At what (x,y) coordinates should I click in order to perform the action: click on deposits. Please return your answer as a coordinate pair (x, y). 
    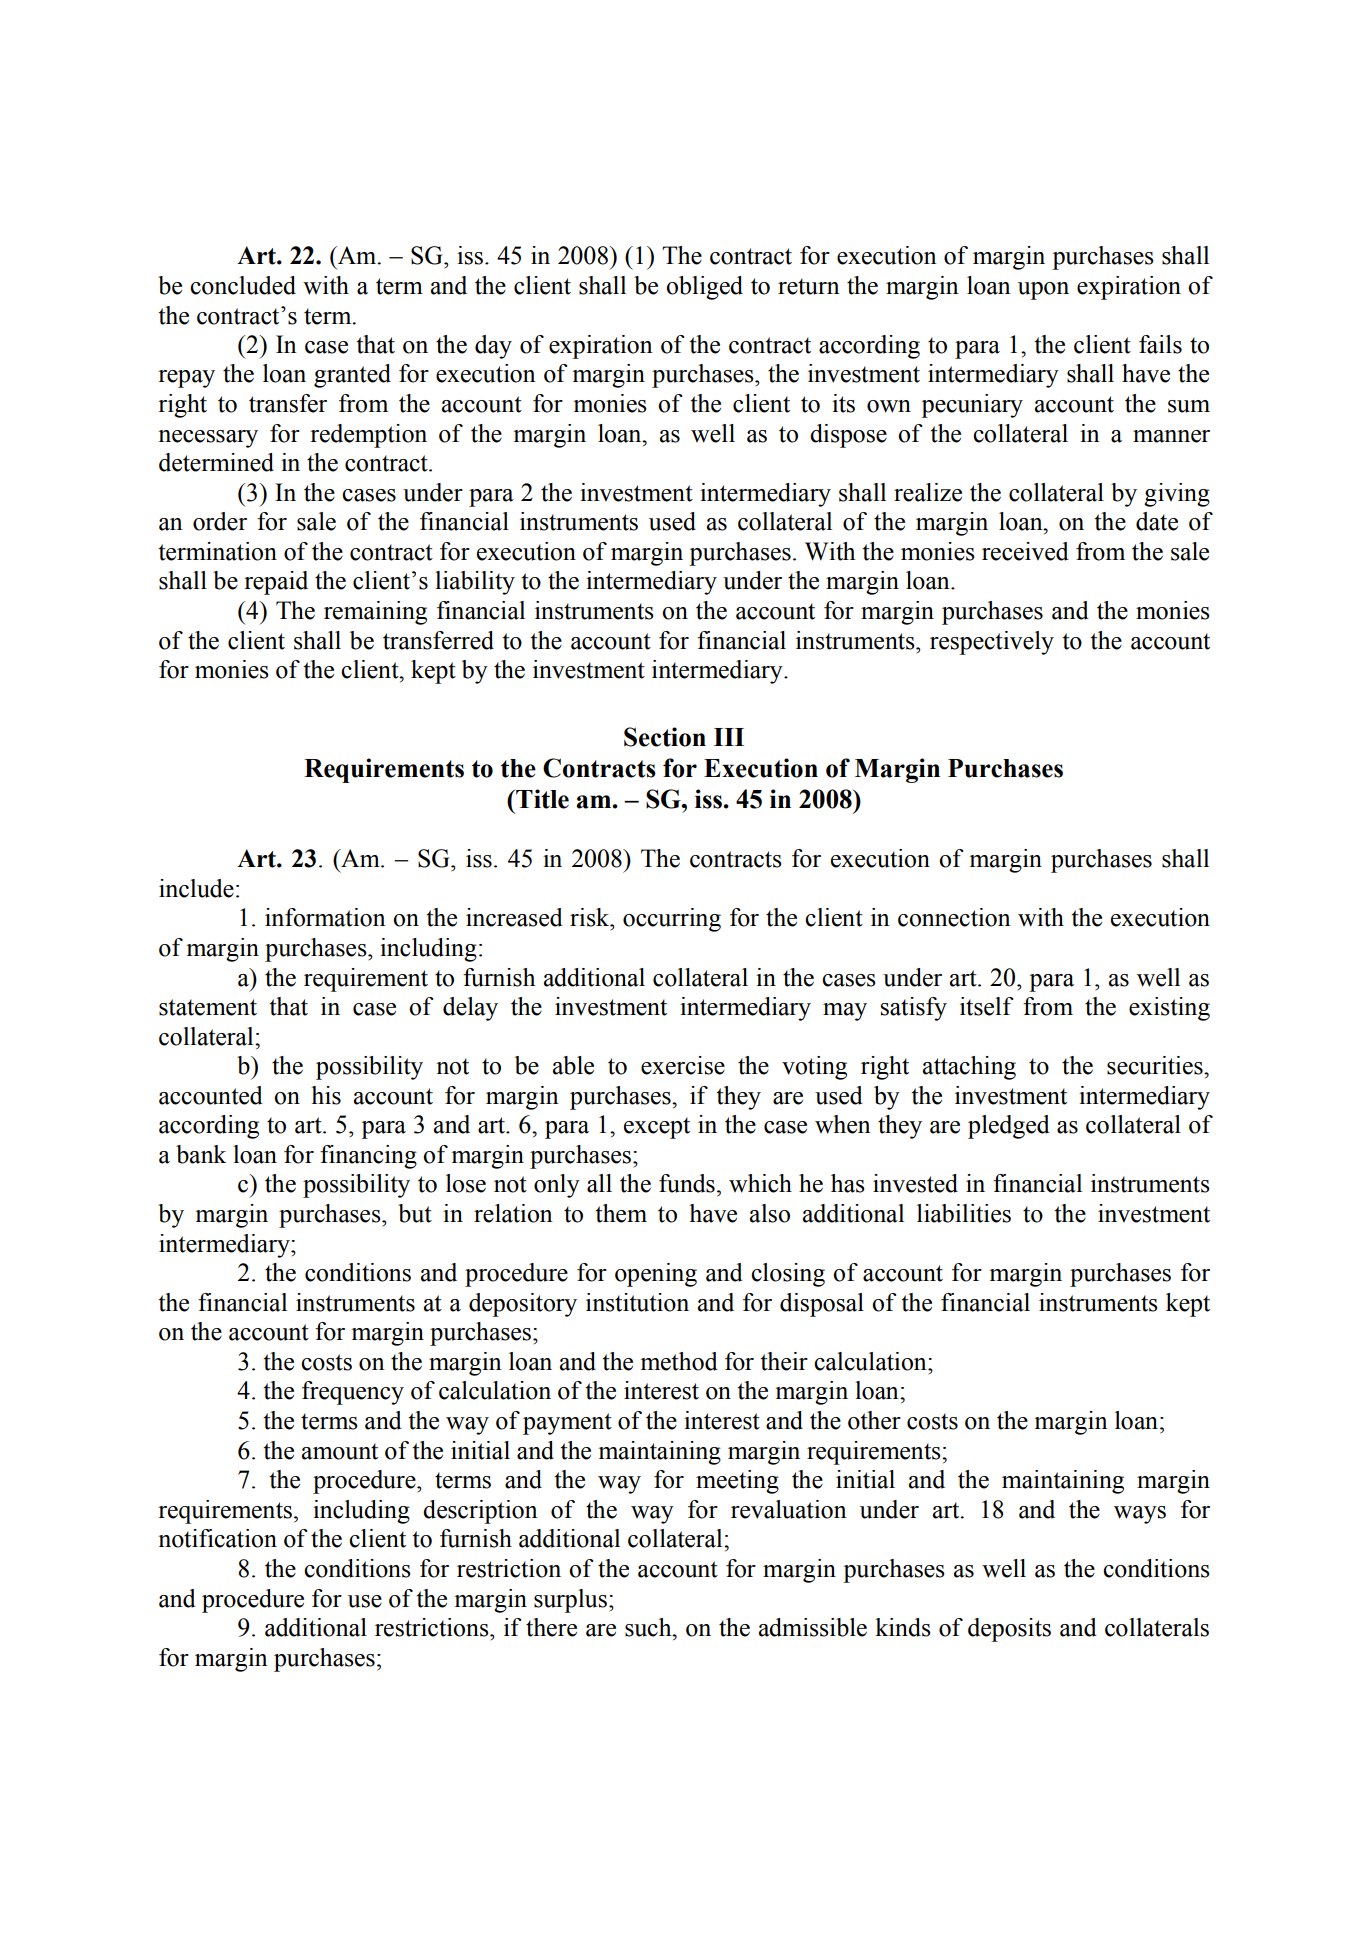
    Looking at the image, I should click on (1009, 1630).
